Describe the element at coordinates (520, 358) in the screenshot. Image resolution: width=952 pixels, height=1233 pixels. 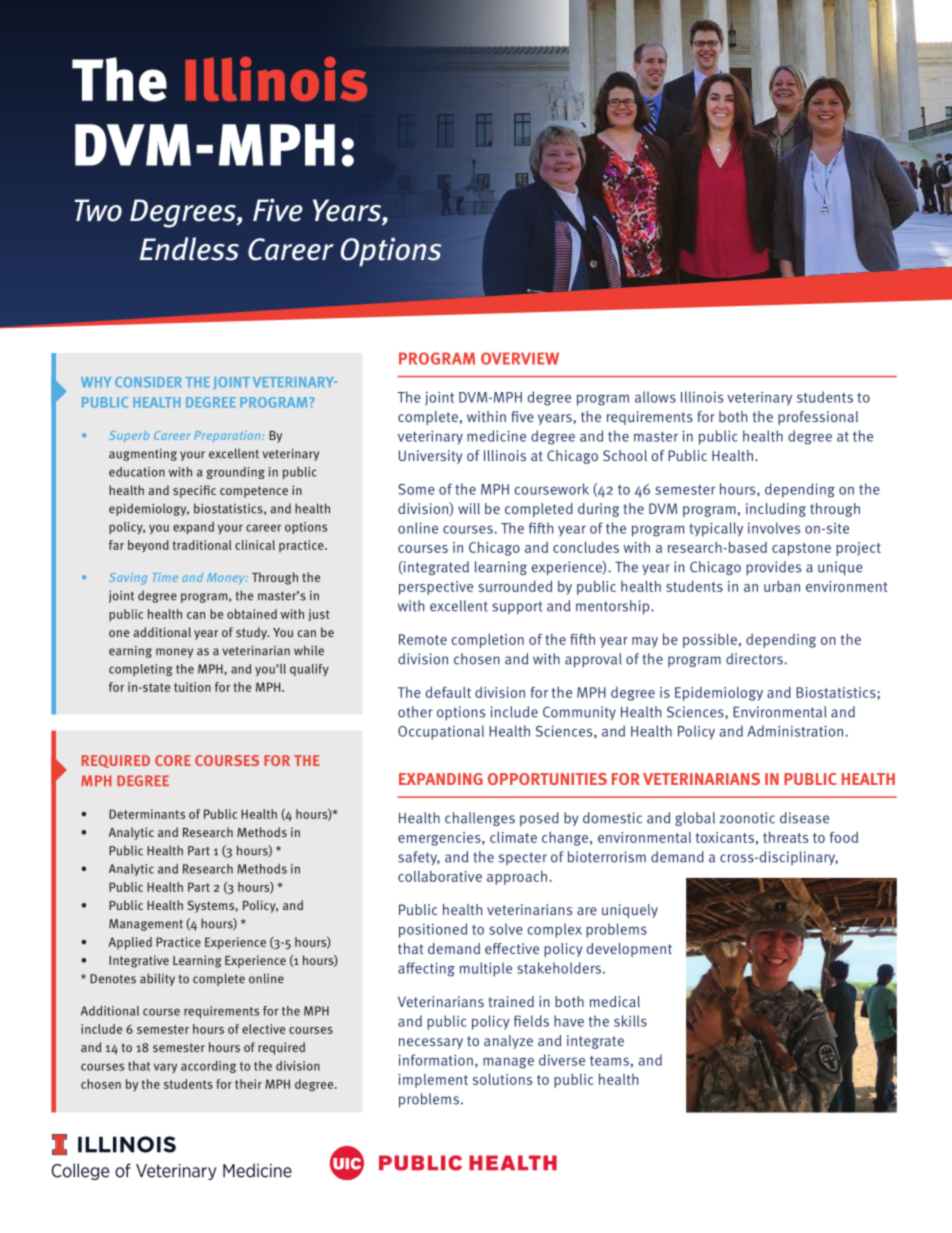
I see `OVERVIEW` at that location.
